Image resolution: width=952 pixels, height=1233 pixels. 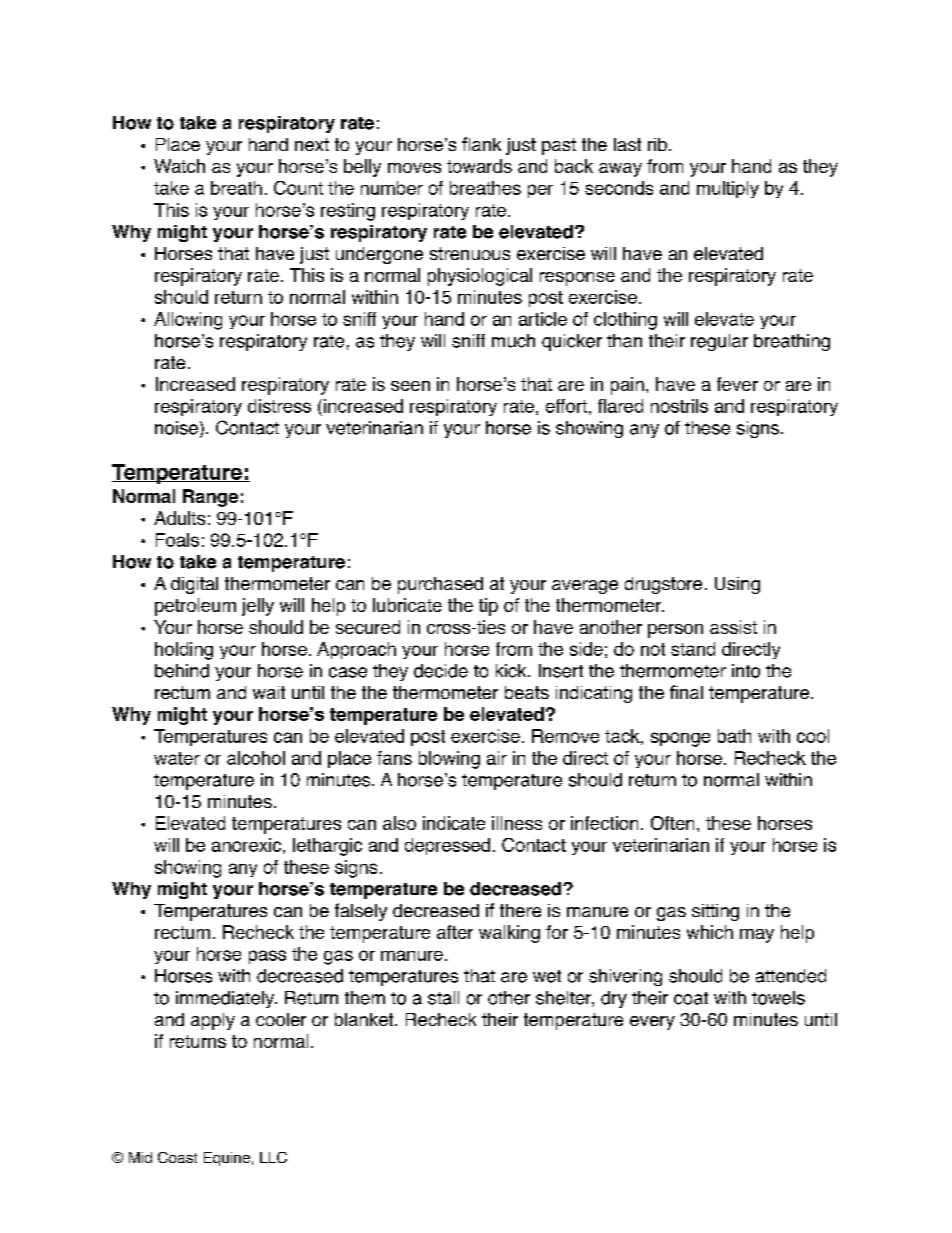 What do you see at coordinates (184, 651) in the image?
I see `holding` at bounding box center [184, 651].
